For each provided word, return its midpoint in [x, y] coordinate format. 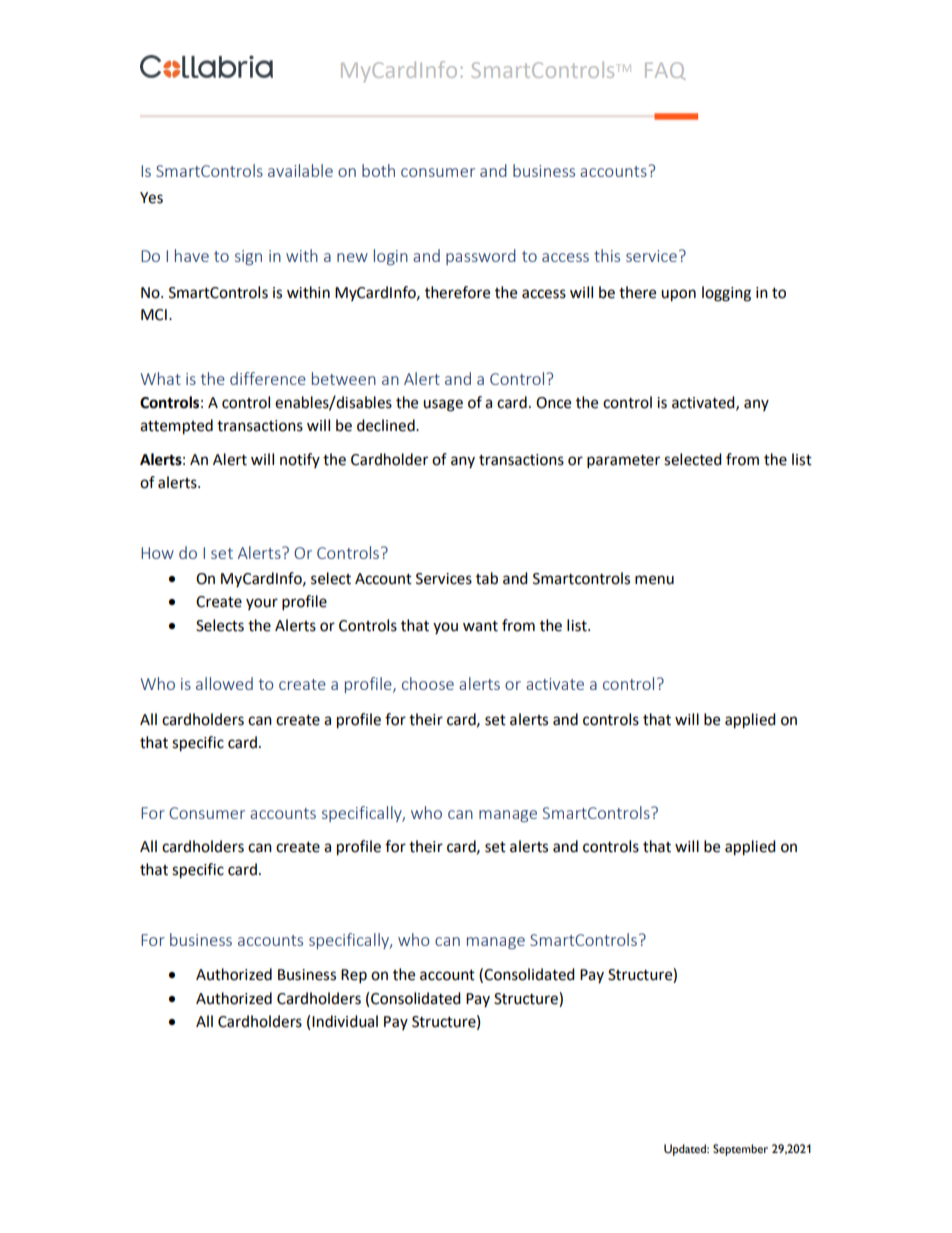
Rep [354, 976]
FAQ [665, 71]
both [378, 170]
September [740, 1150]
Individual [345, 1021]
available [300, 170]
